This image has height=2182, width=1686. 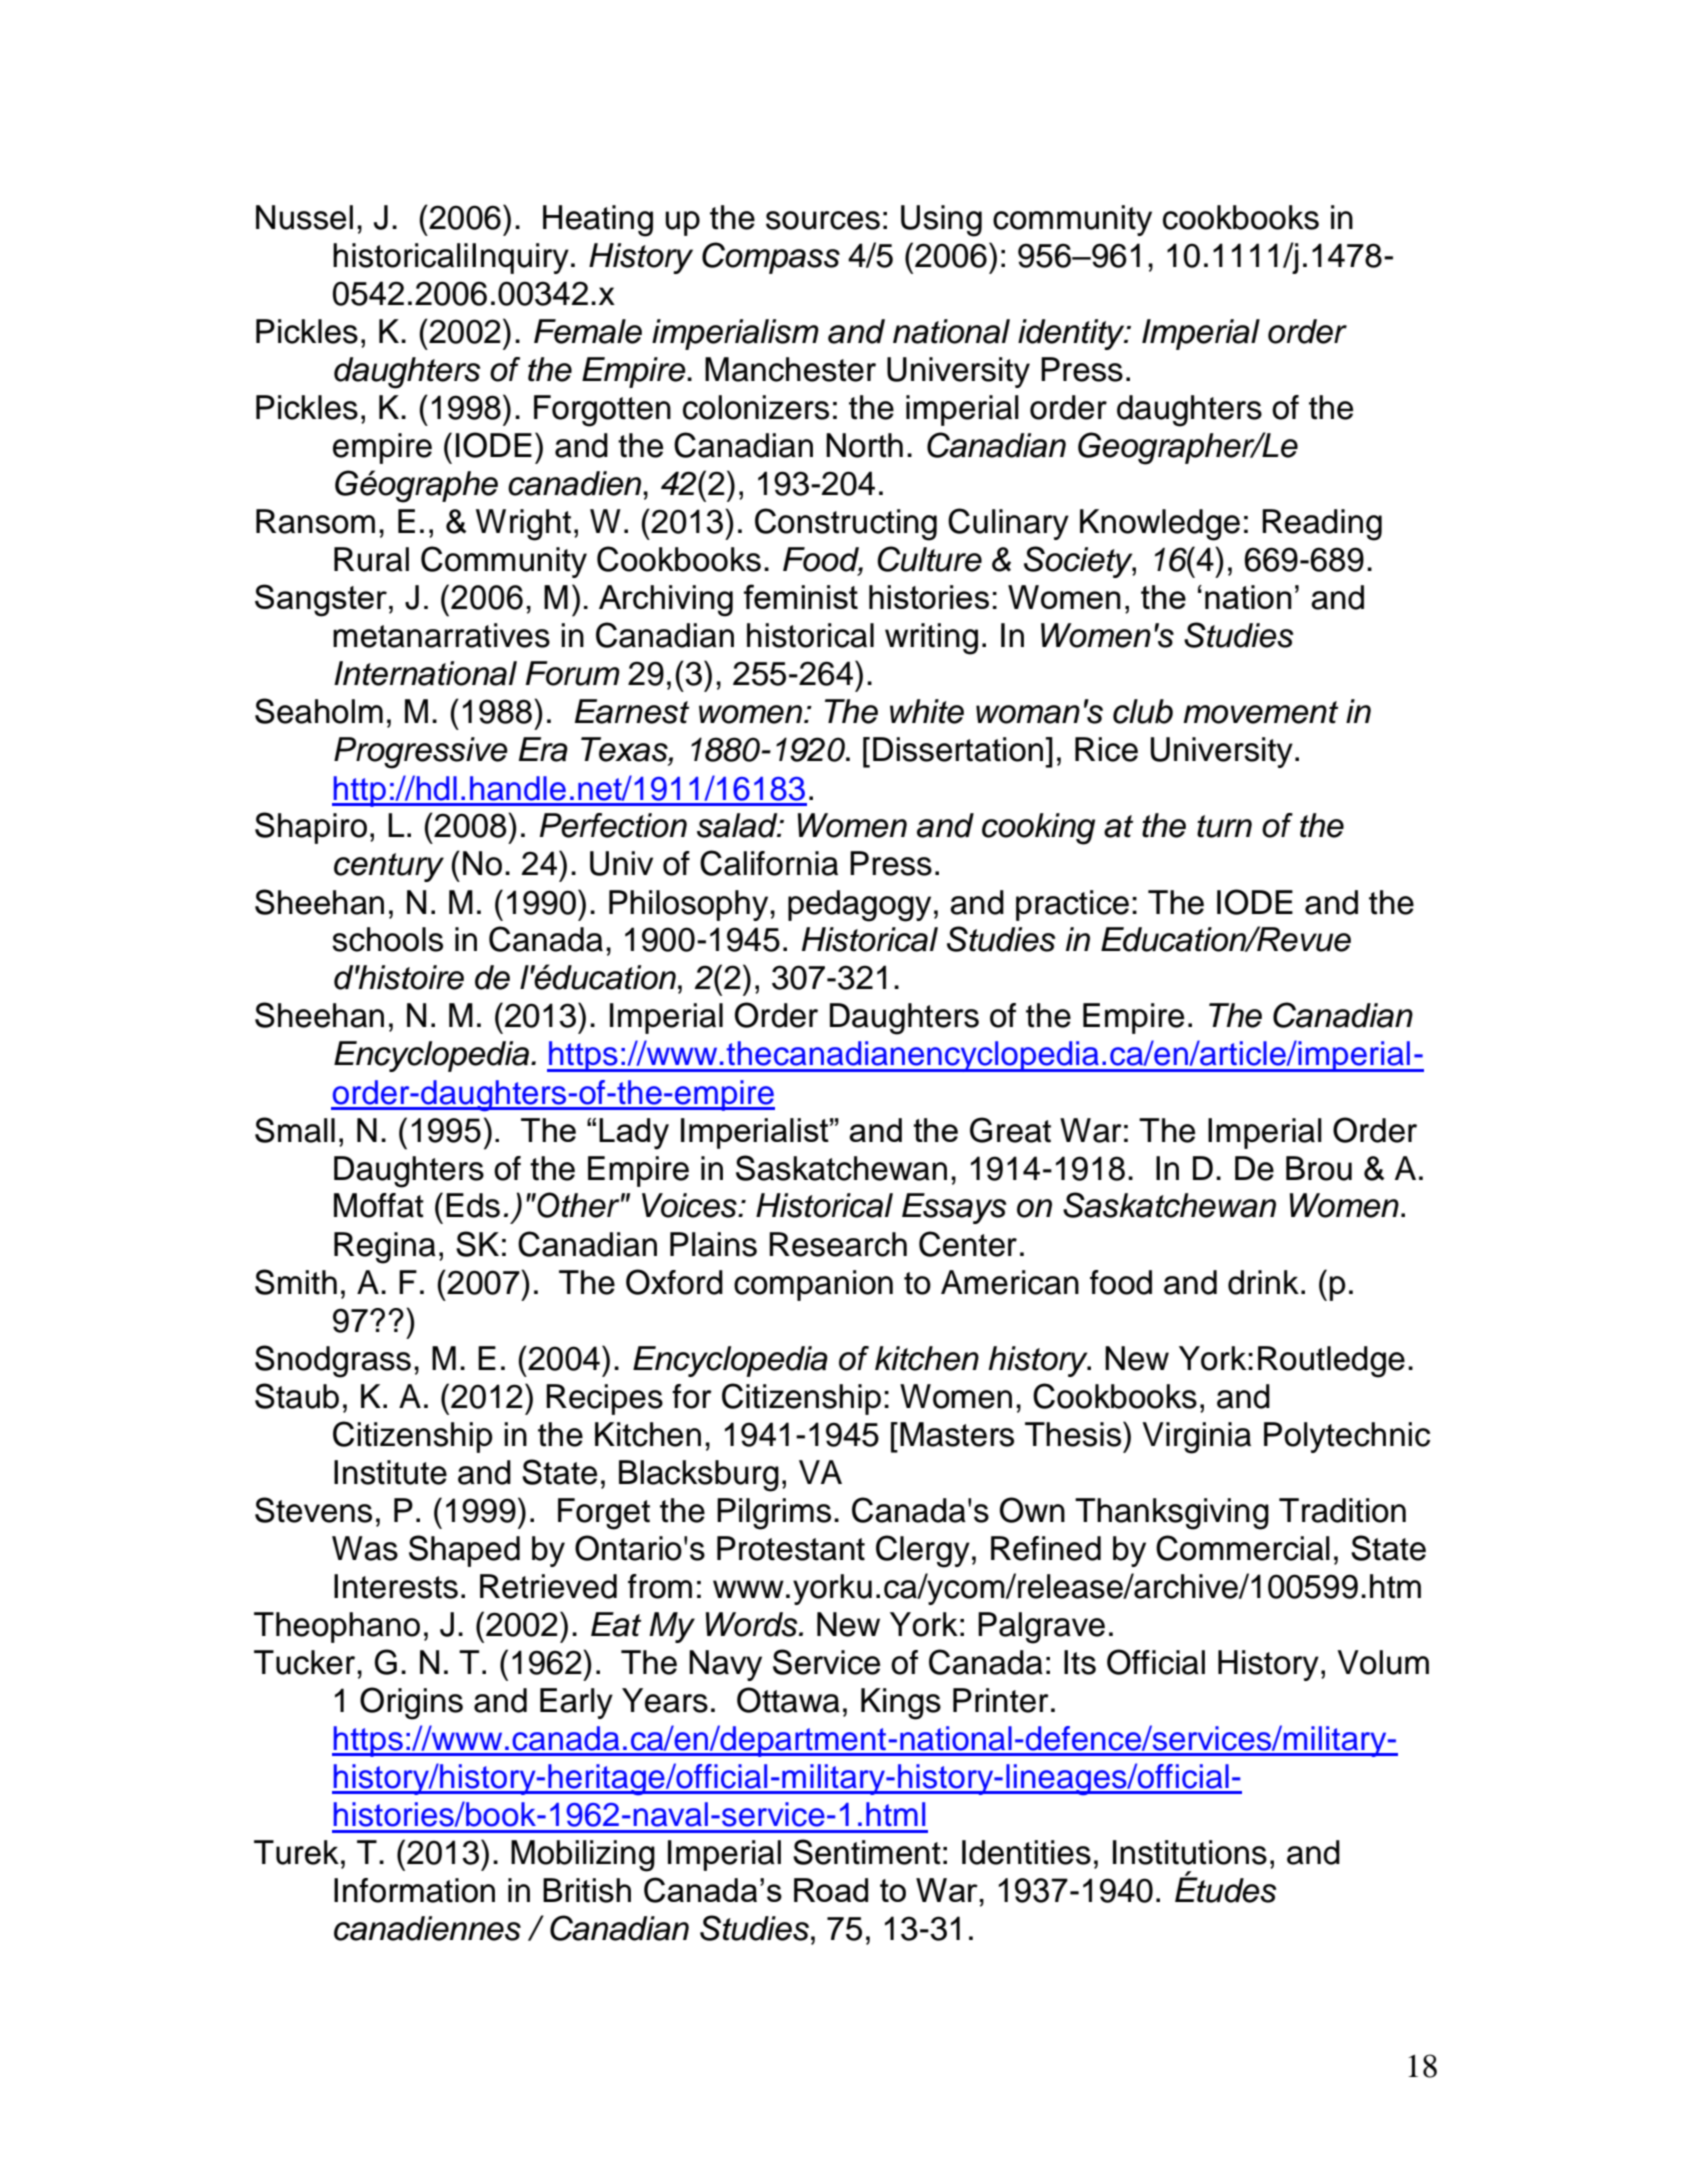 I want to click on Sentiment, so click(x=867, y=1852).
